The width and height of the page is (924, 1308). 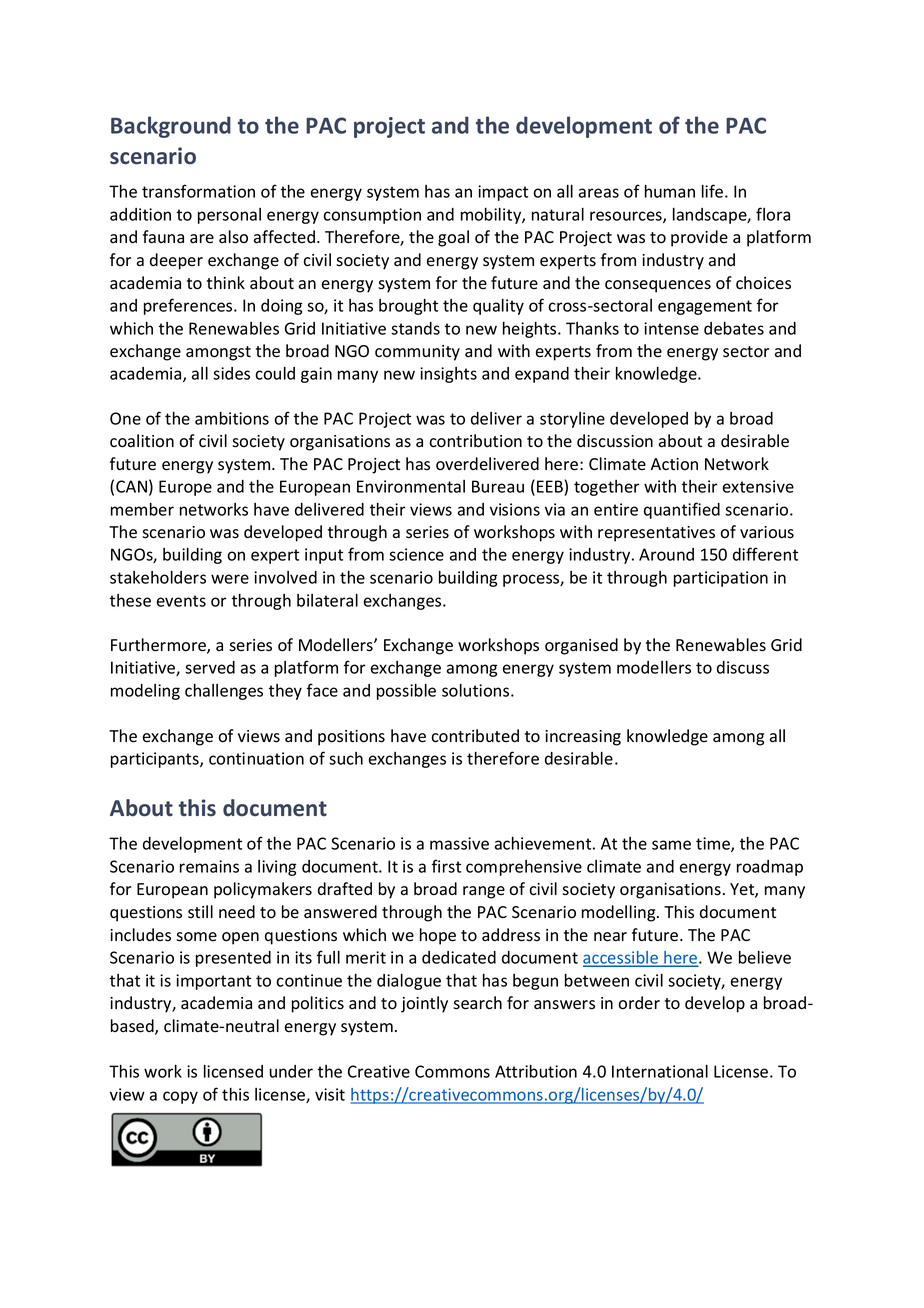 I want to click on contribution, so click(x=475, y=441).
